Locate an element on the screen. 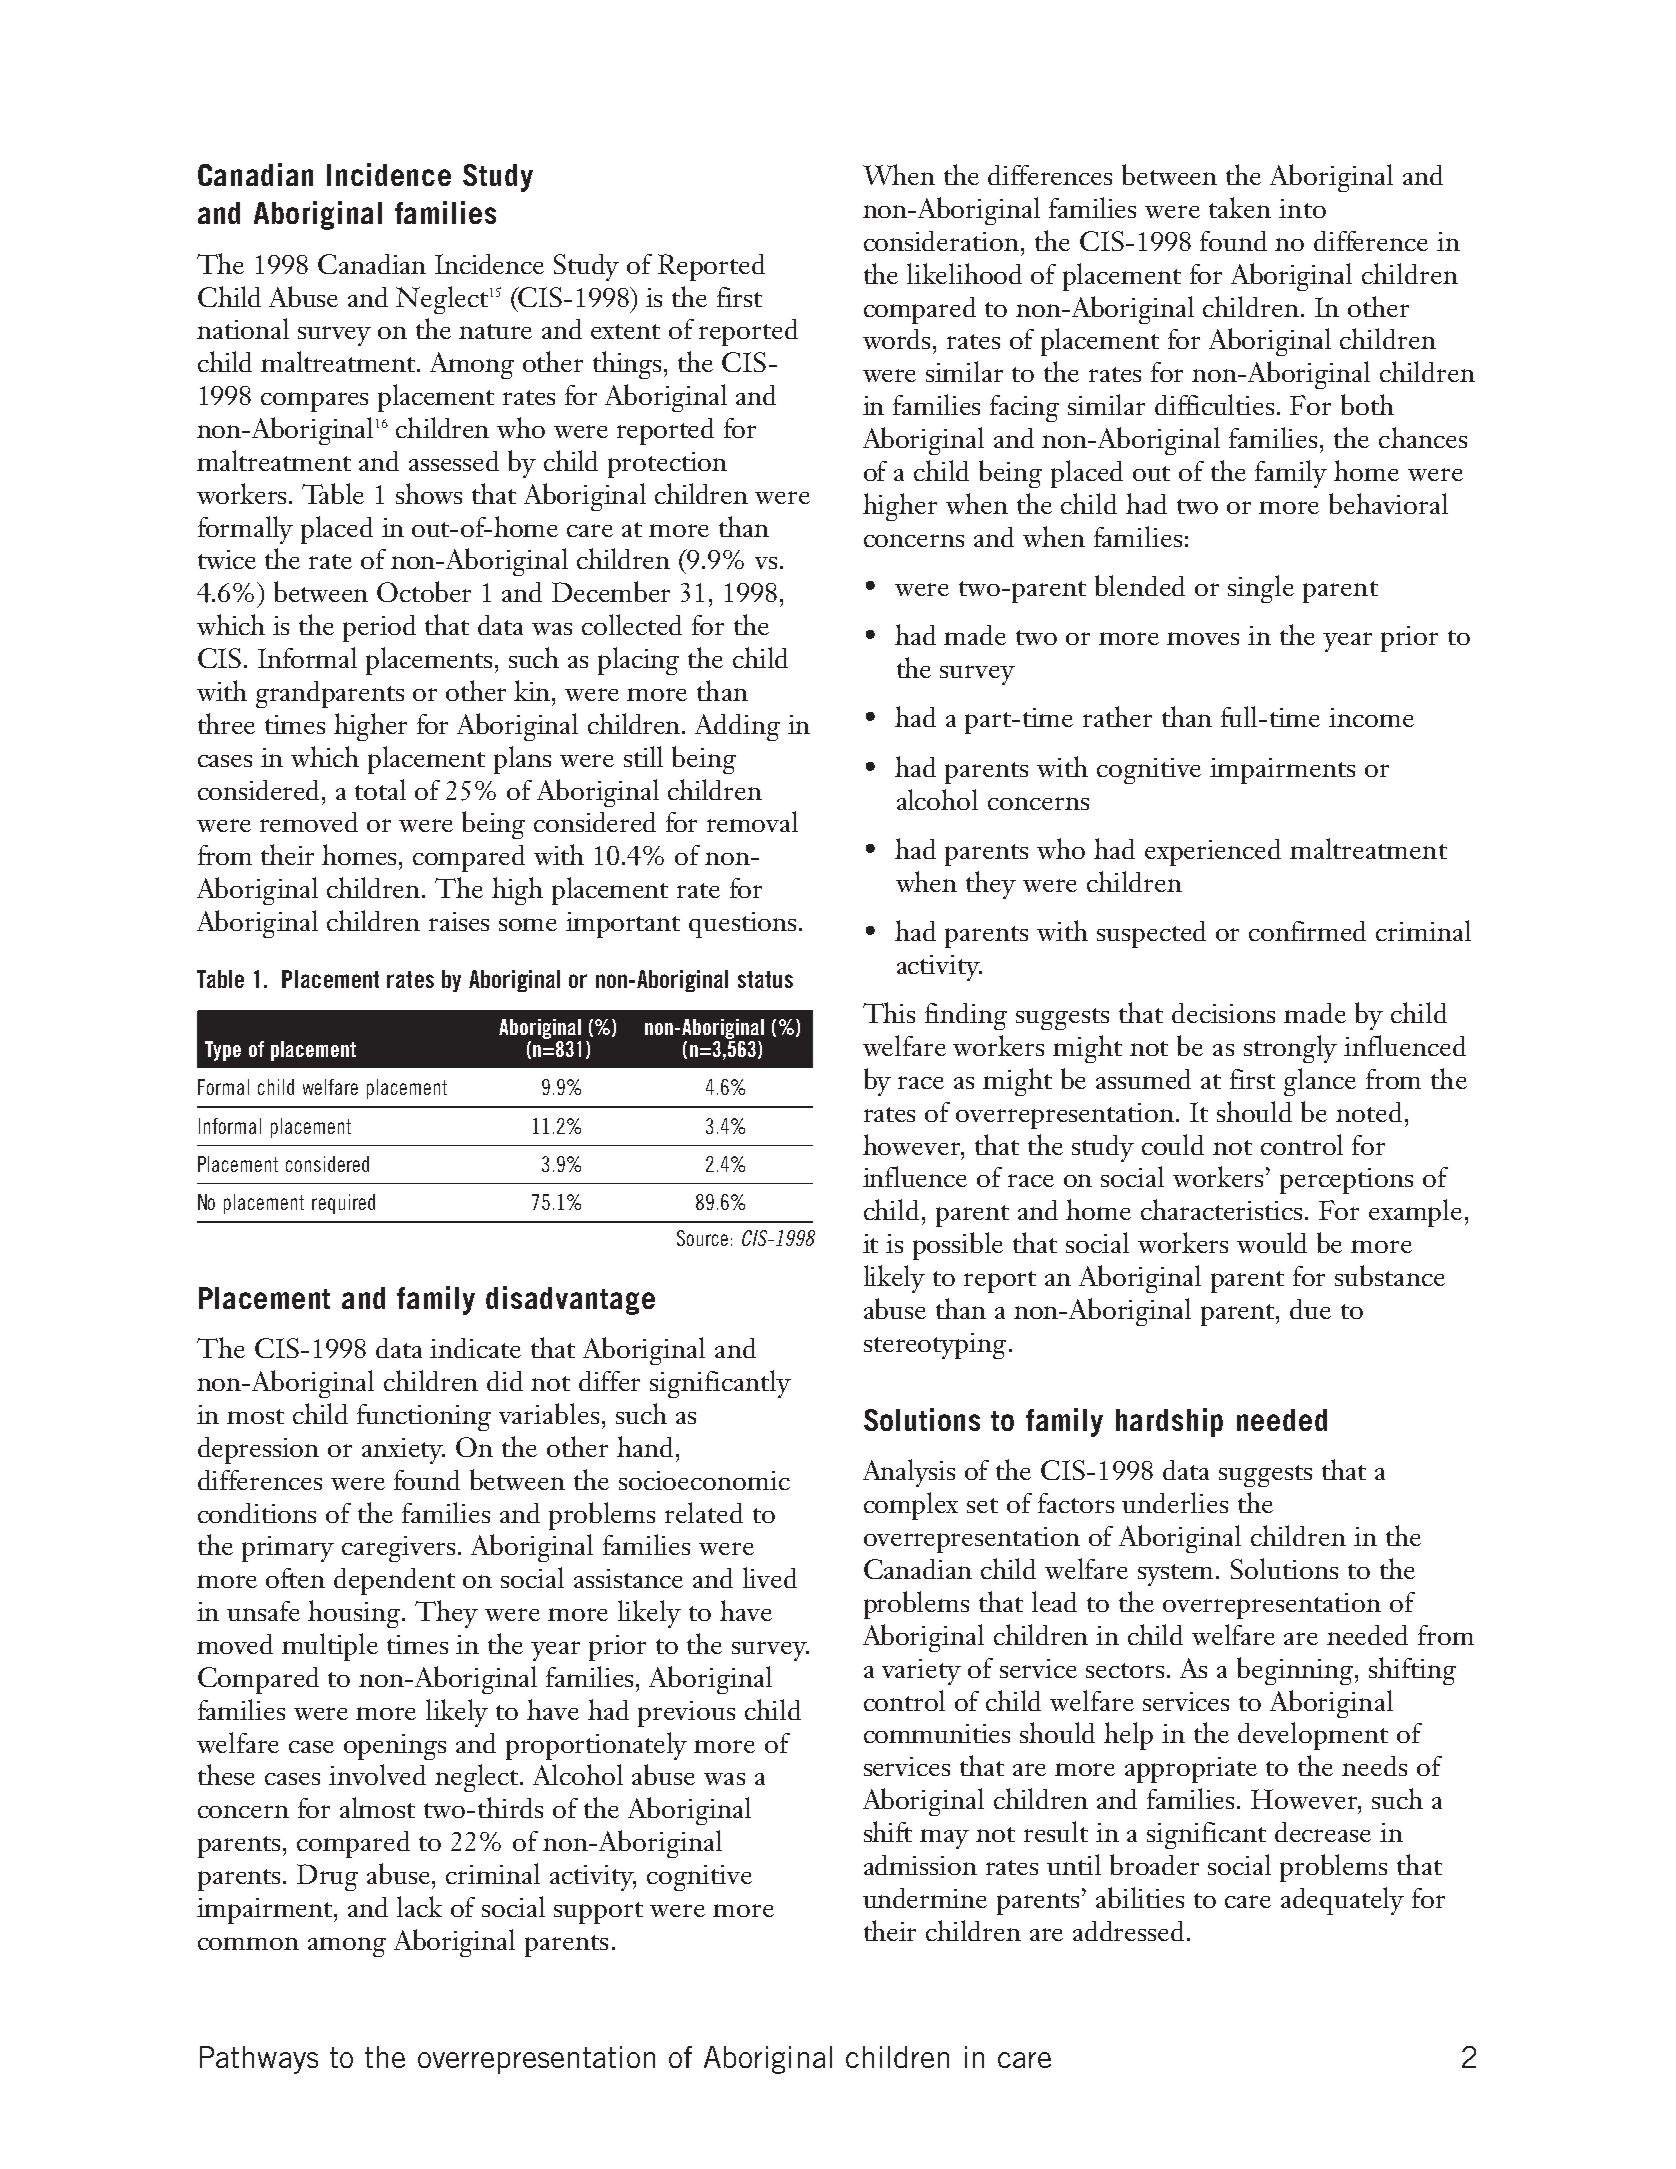 This screenshot has width=1676, height=2169. required is located at coordinates (343, 1204).
